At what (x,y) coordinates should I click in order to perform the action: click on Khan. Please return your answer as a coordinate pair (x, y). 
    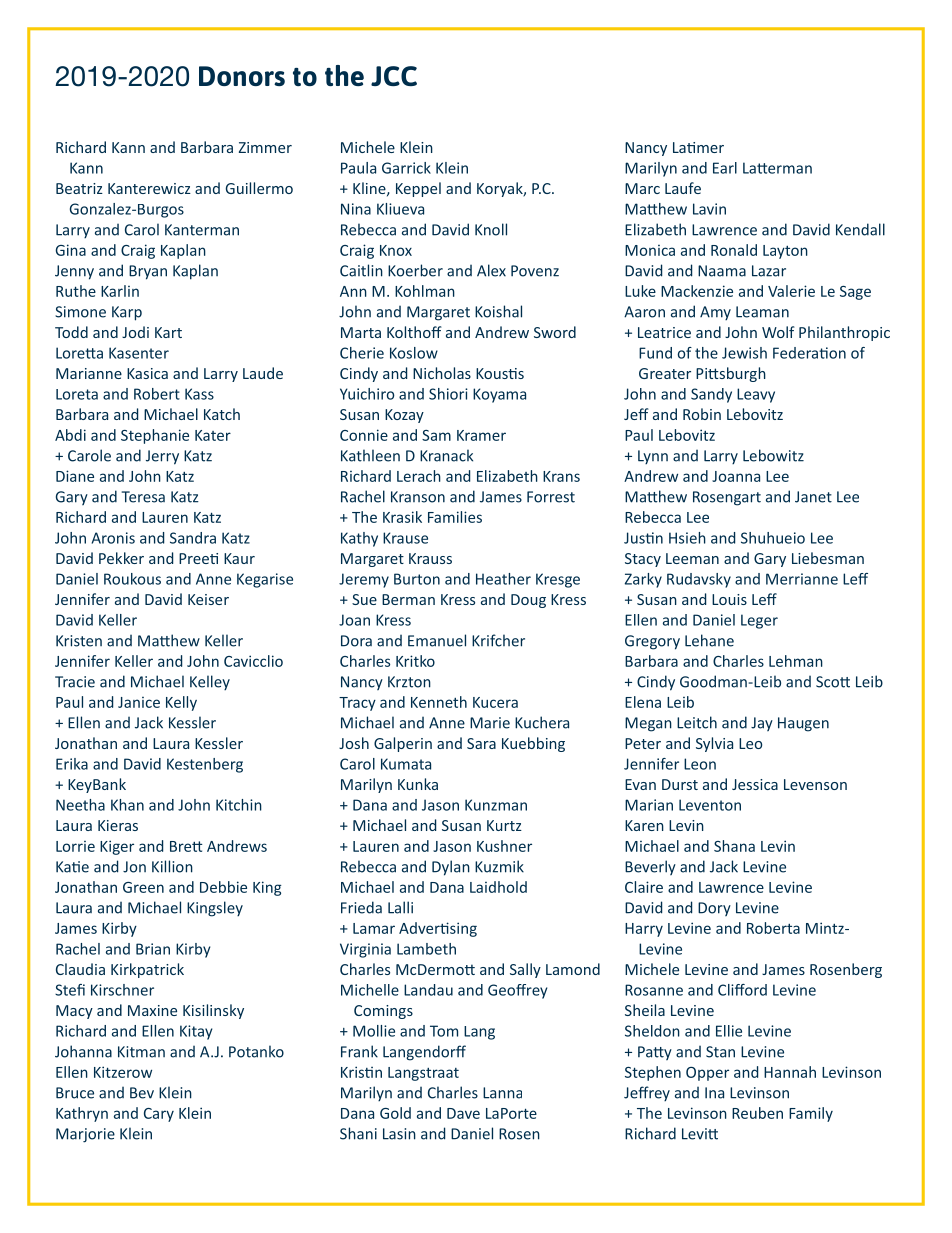
    Looking at the image, I should click on (127, 805).
